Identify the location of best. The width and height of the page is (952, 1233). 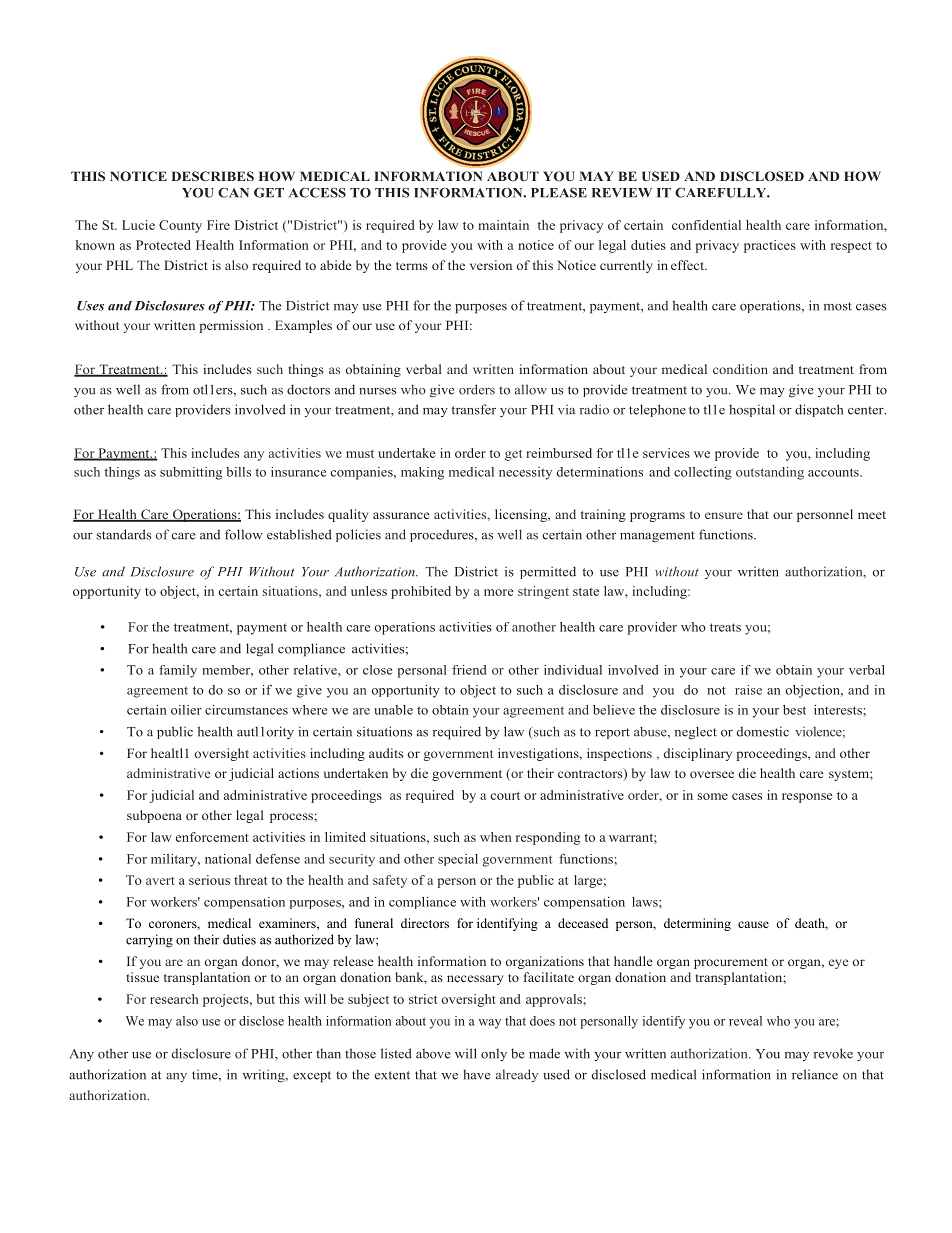
(794, 710).
